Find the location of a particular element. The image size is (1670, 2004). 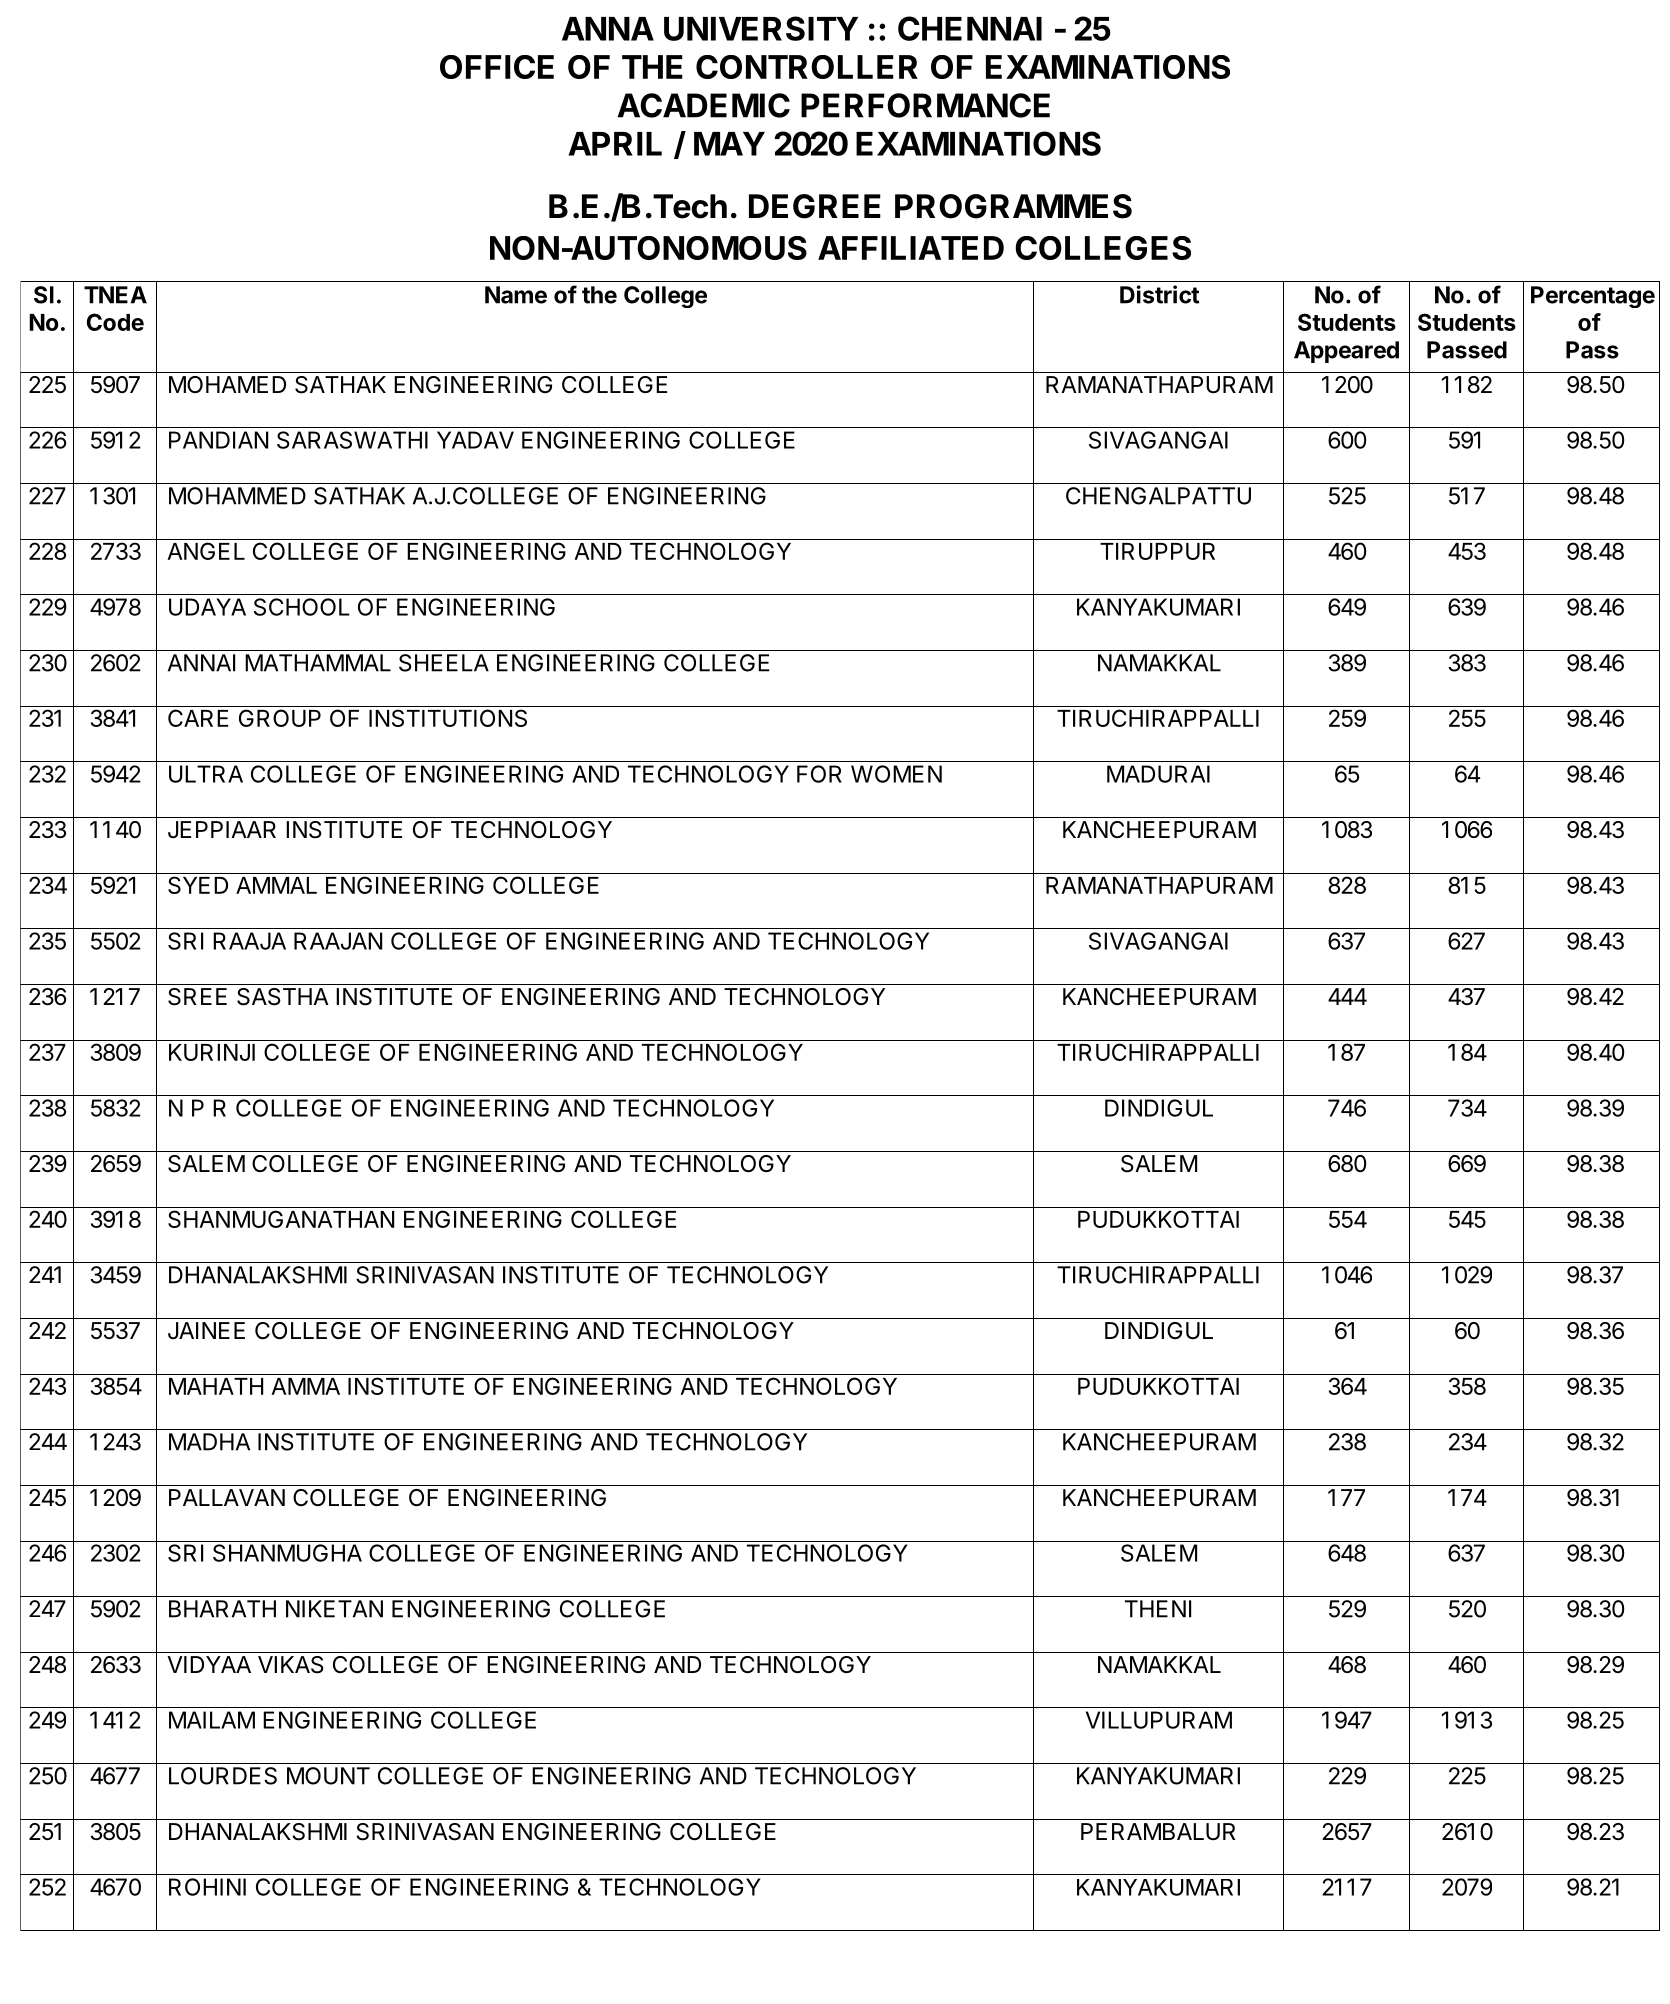

MOUNT is located at coordinates (328, 1776).
